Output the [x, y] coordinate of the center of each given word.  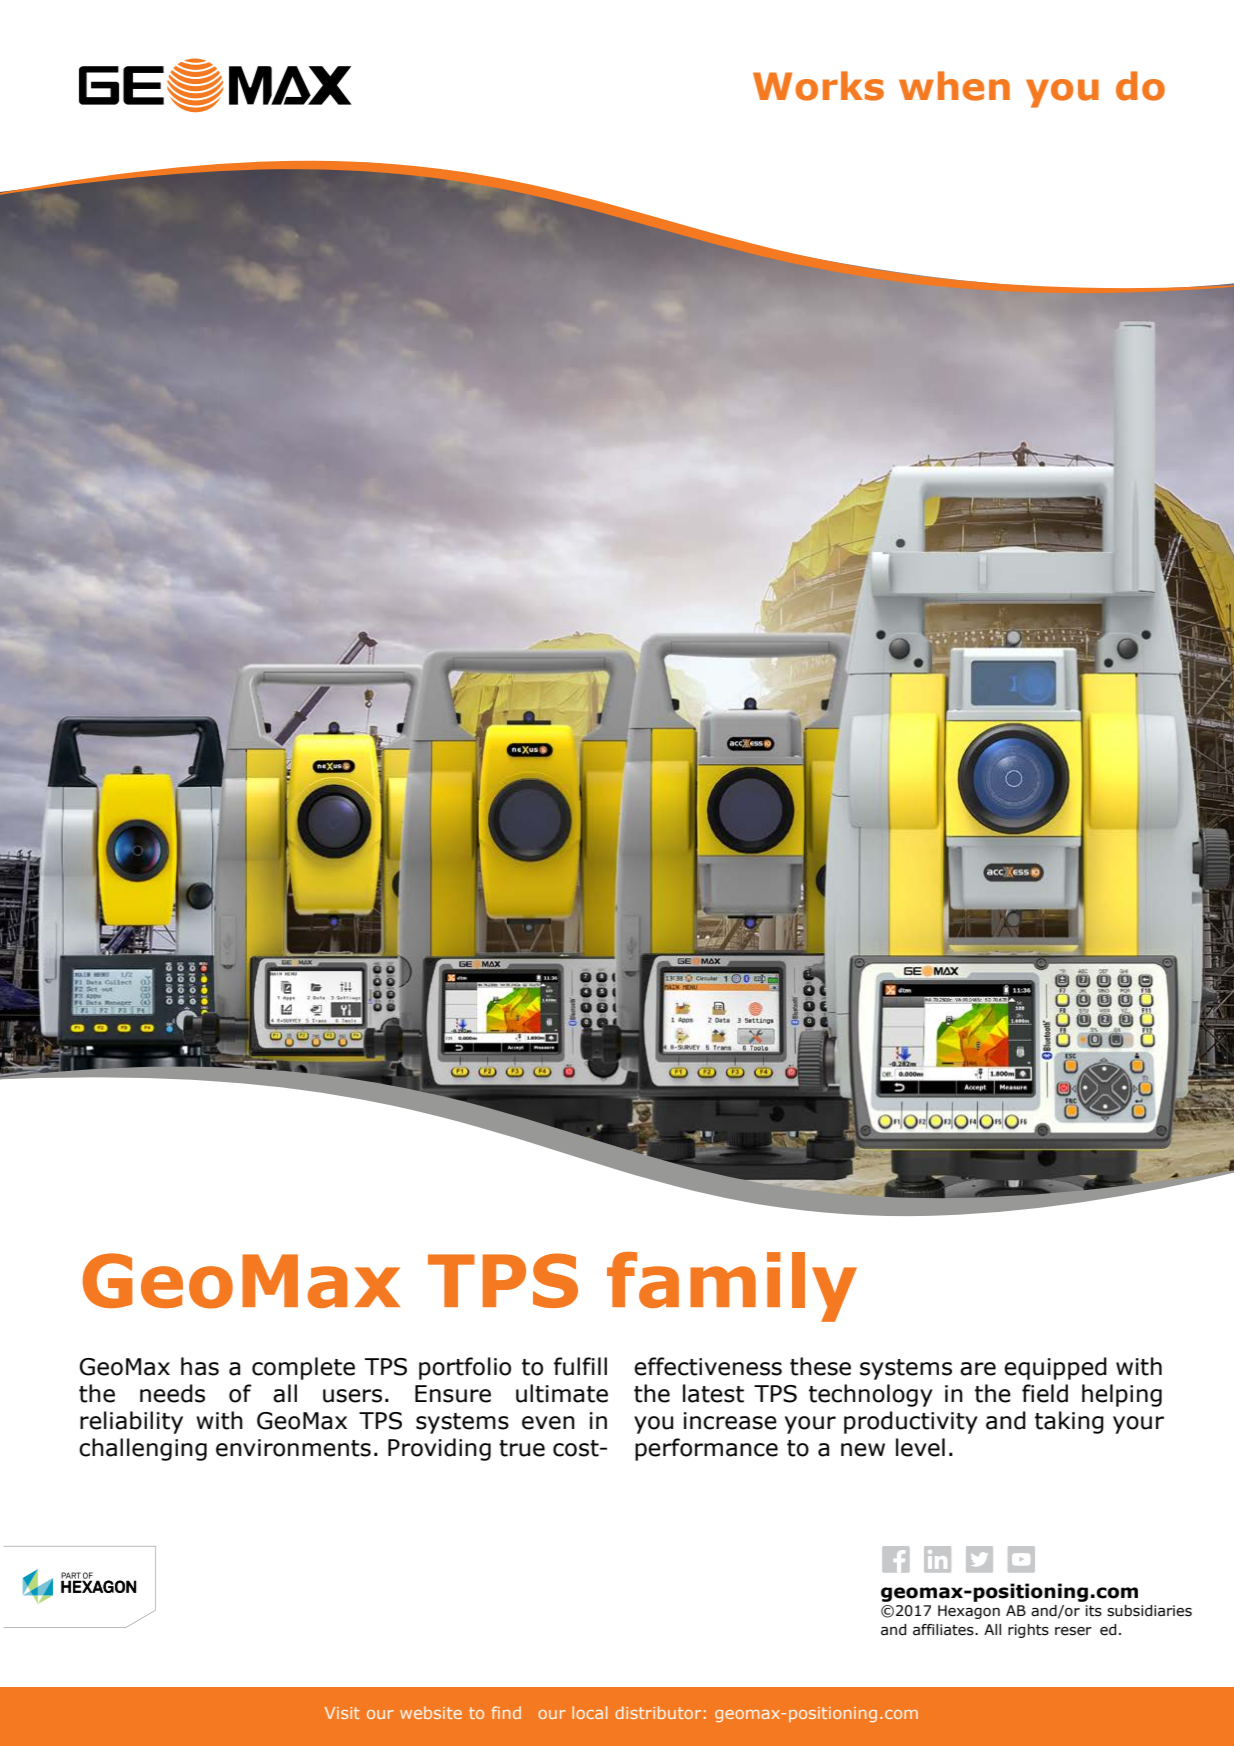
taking [1069, 1422]
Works [818, 86]
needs [172, 1393]
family [732, 1287]
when [954, 86]
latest [713, 1393]
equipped [1055, 1368]
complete [303, 1368]
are [978, 1369]
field [1045, 1393]
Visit [342, 1713]
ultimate [562, 1393]
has [200, 1366]
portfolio [465, 1368]
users [352, 1396]
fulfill [580, 1366]
